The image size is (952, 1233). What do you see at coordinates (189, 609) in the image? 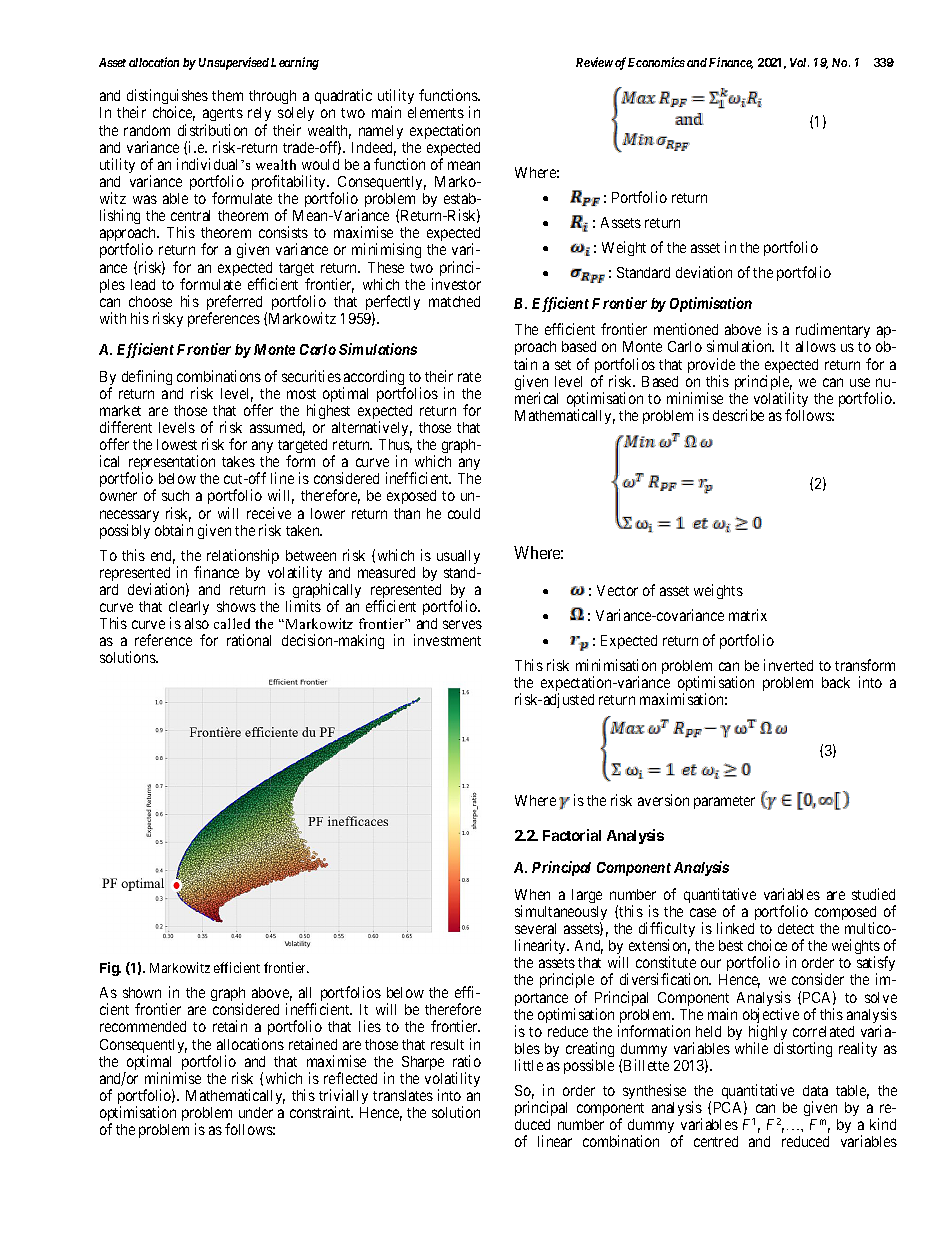
I see `clearly` at bounding box center [189, 609].
